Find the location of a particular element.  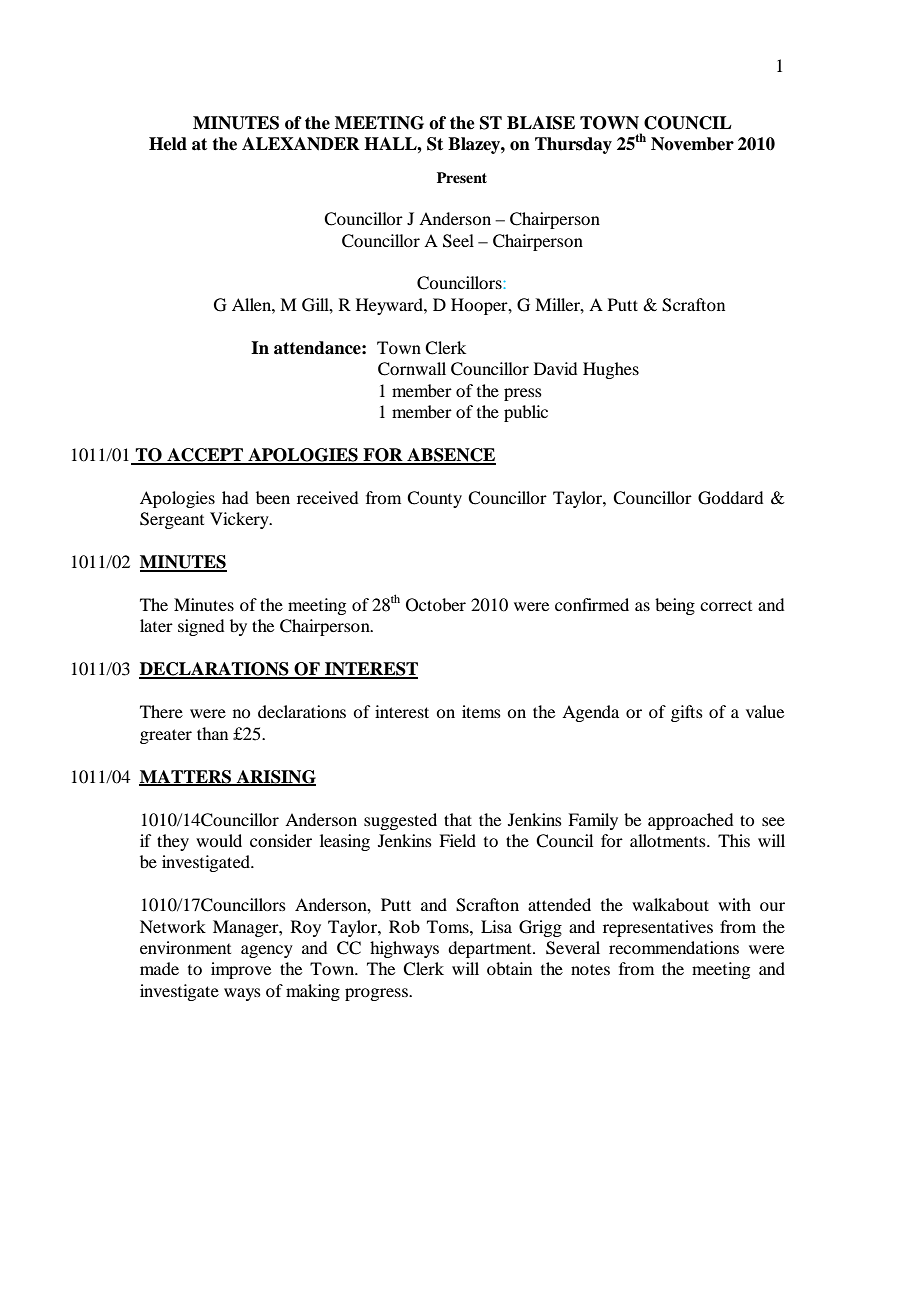

Held is located at coordinates (168, 144).
